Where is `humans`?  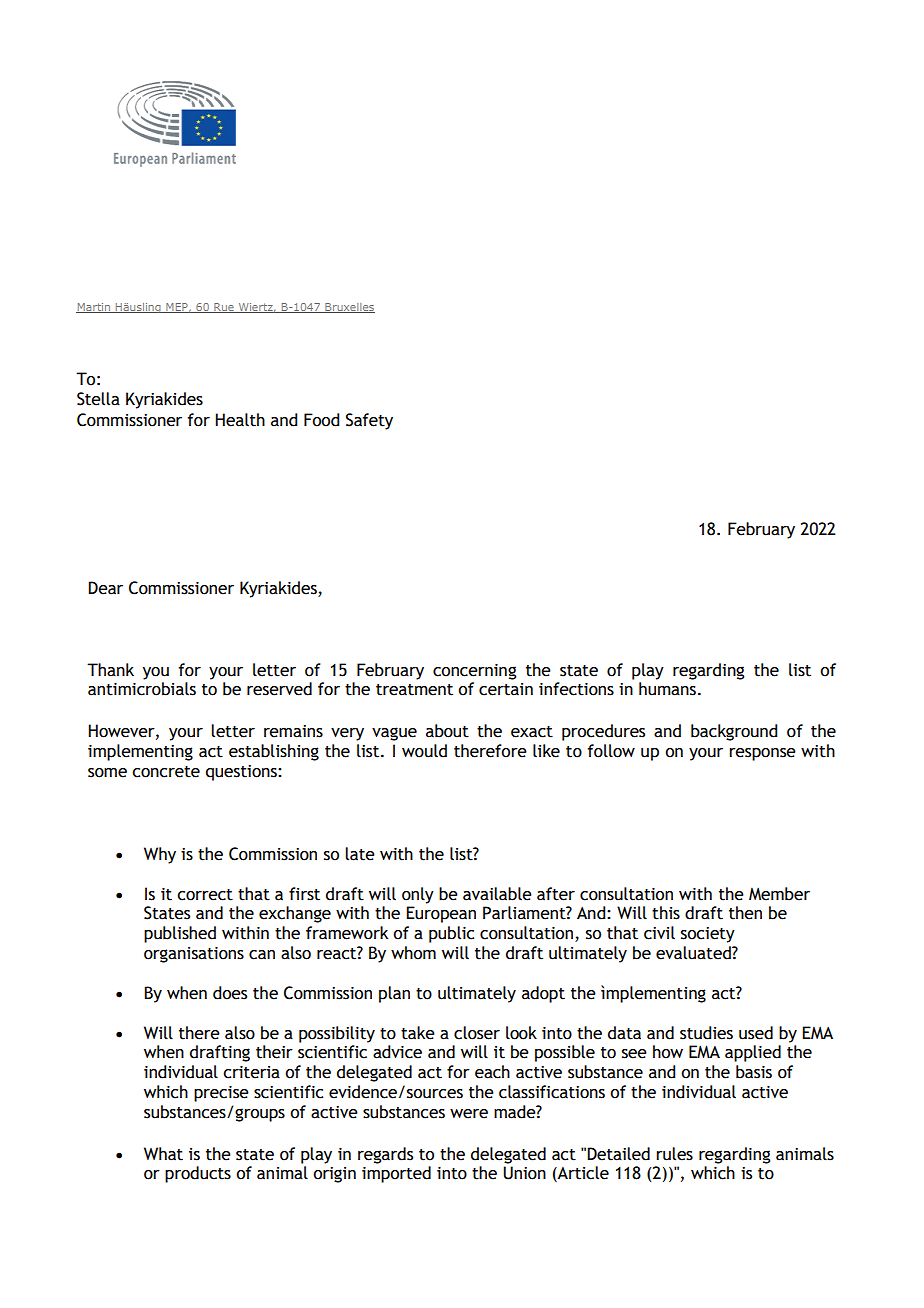
humans is located at coordinates (667, 689).
